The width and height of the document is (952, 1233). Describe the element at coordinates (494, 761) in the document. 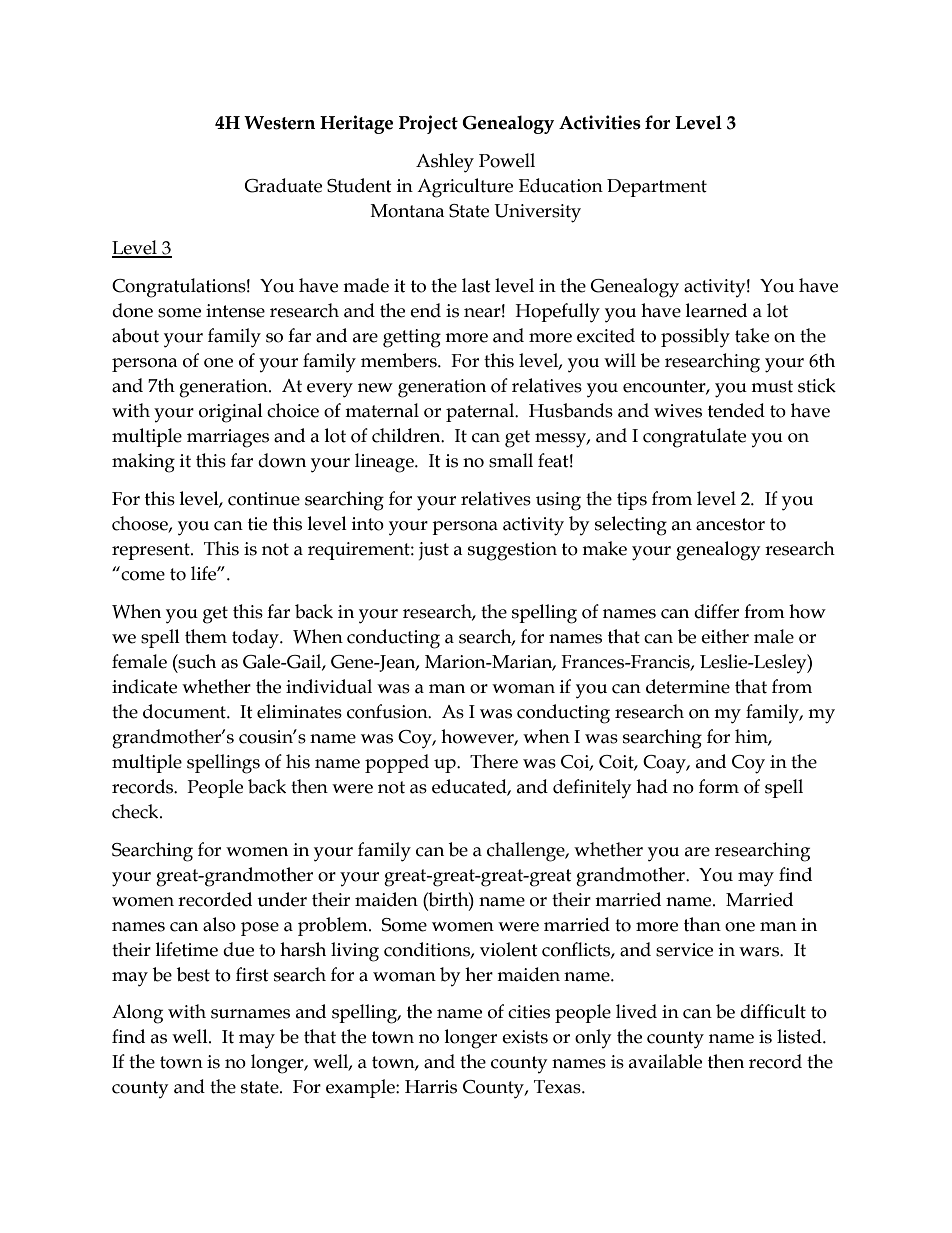

I see `There` at that location.
